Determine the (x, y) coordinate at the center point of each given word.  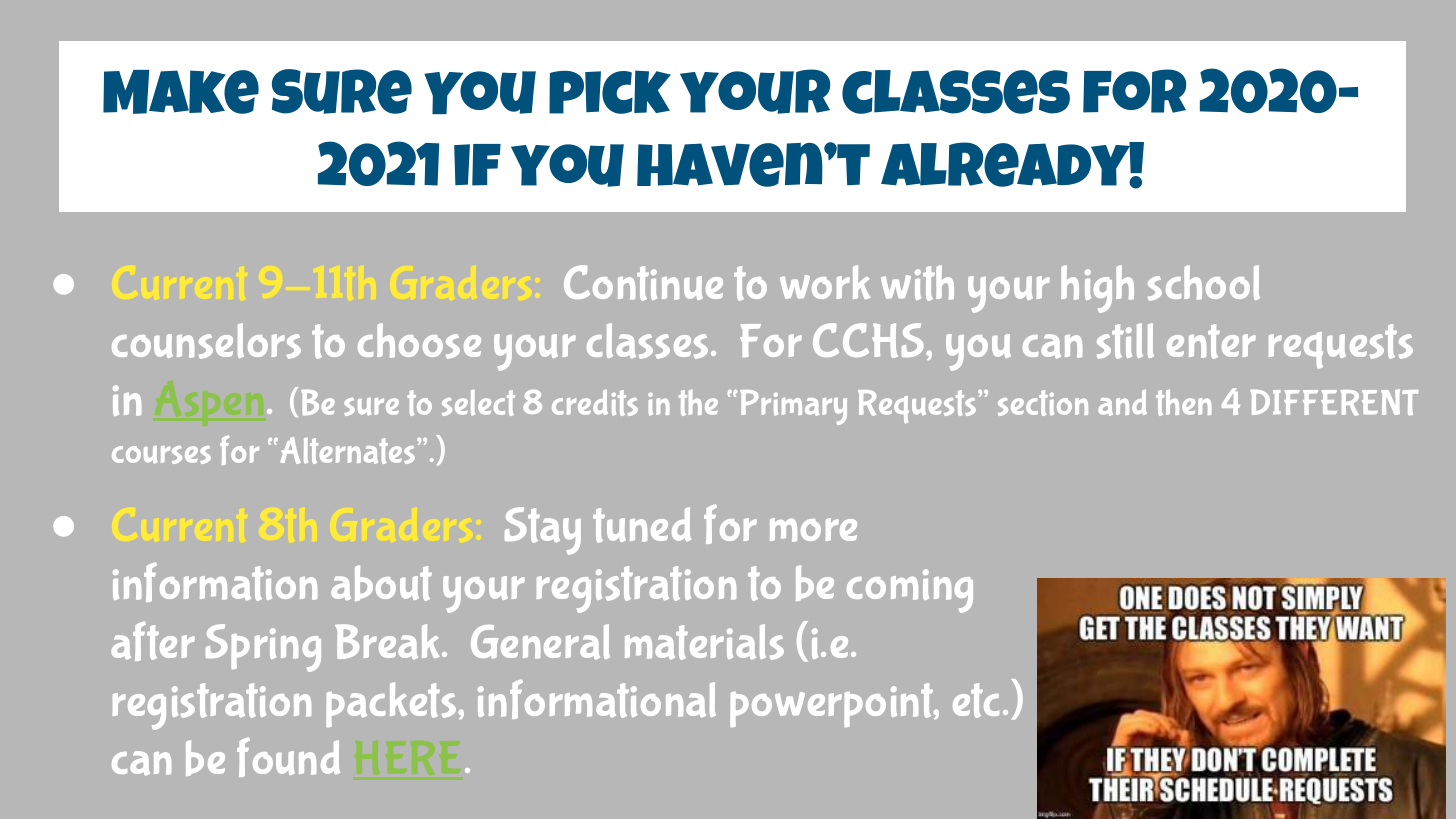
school (1204, 283)
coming (910, 591)
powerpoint (833, 705)
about (381, 583)
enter (1211, 341)
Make (181, 92)
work (825, 282)
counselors (206, 341)
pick (610, 92)
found (288, 757)
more (813, 530)
